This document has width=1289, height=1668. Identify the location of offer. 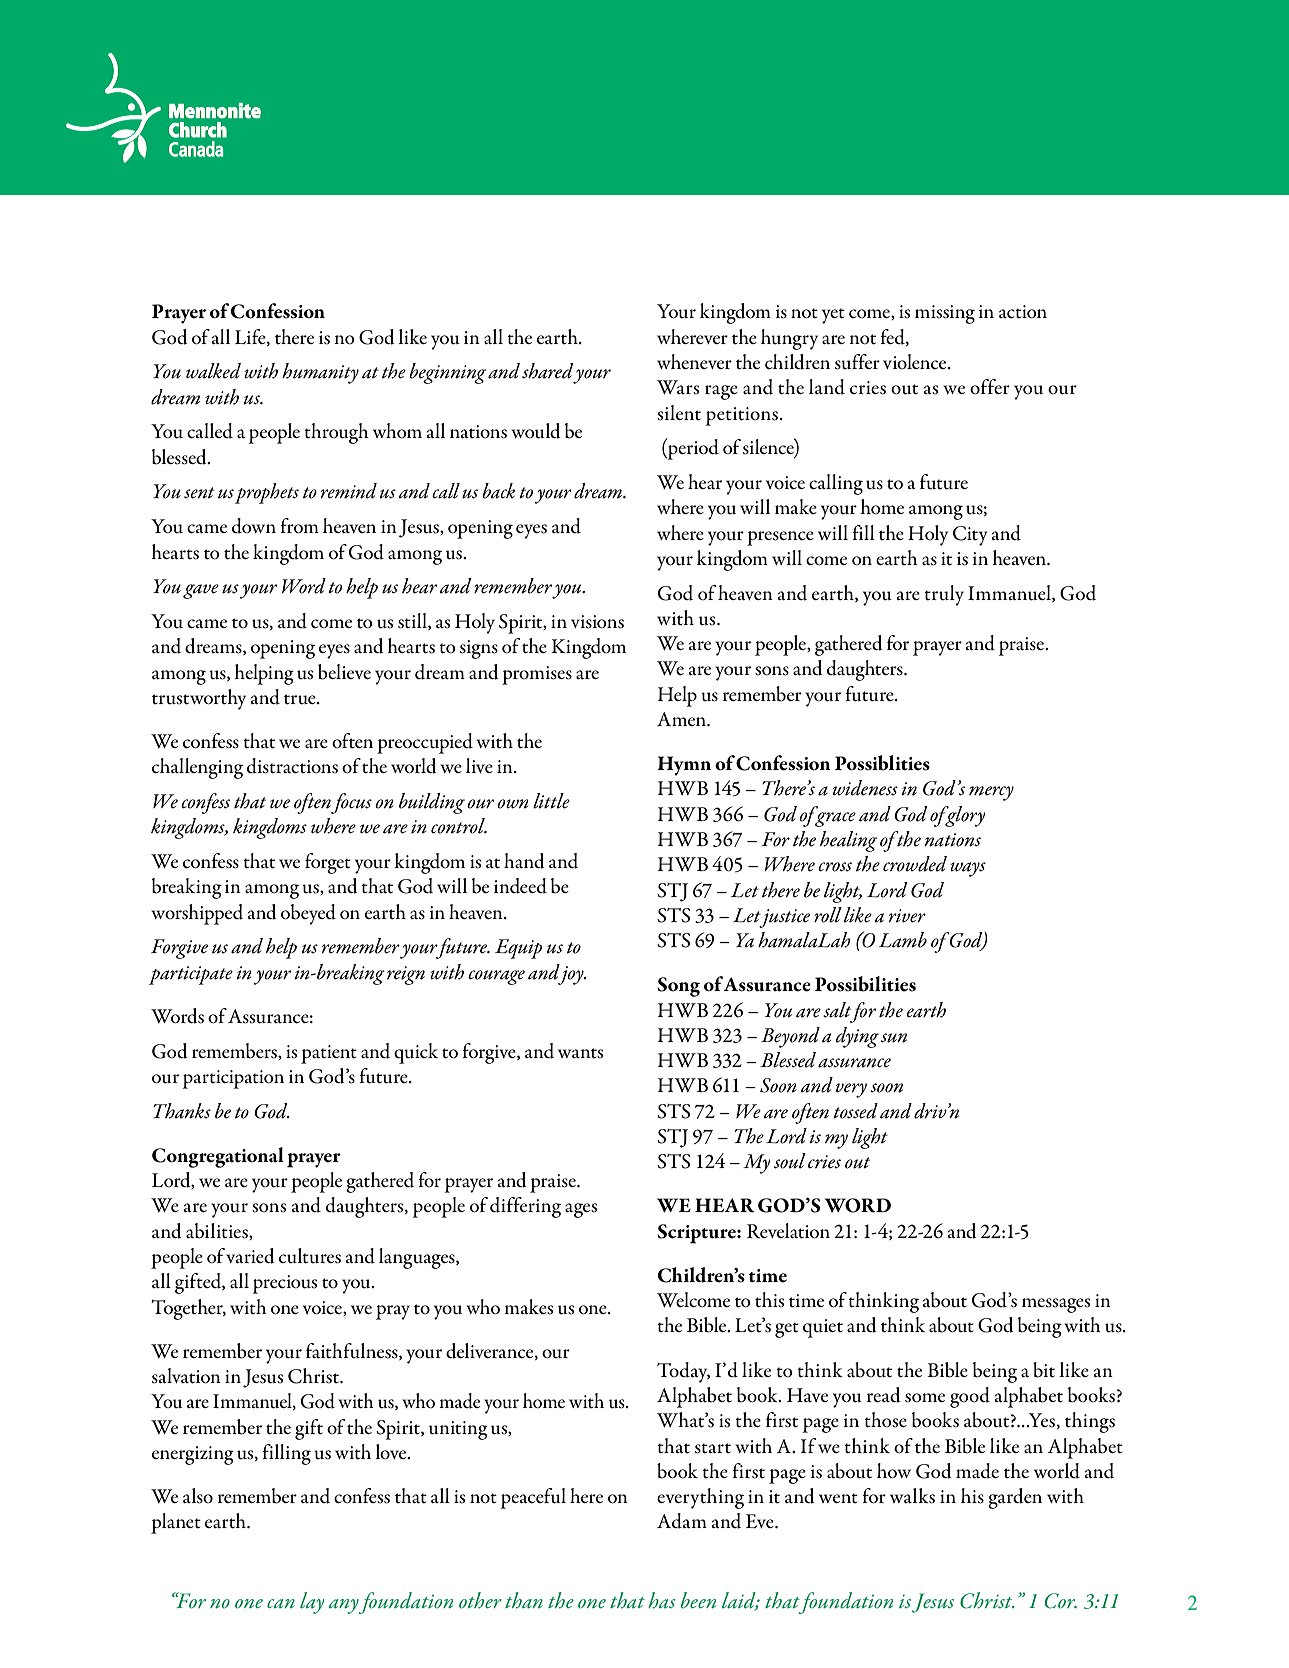
(990, 387).
